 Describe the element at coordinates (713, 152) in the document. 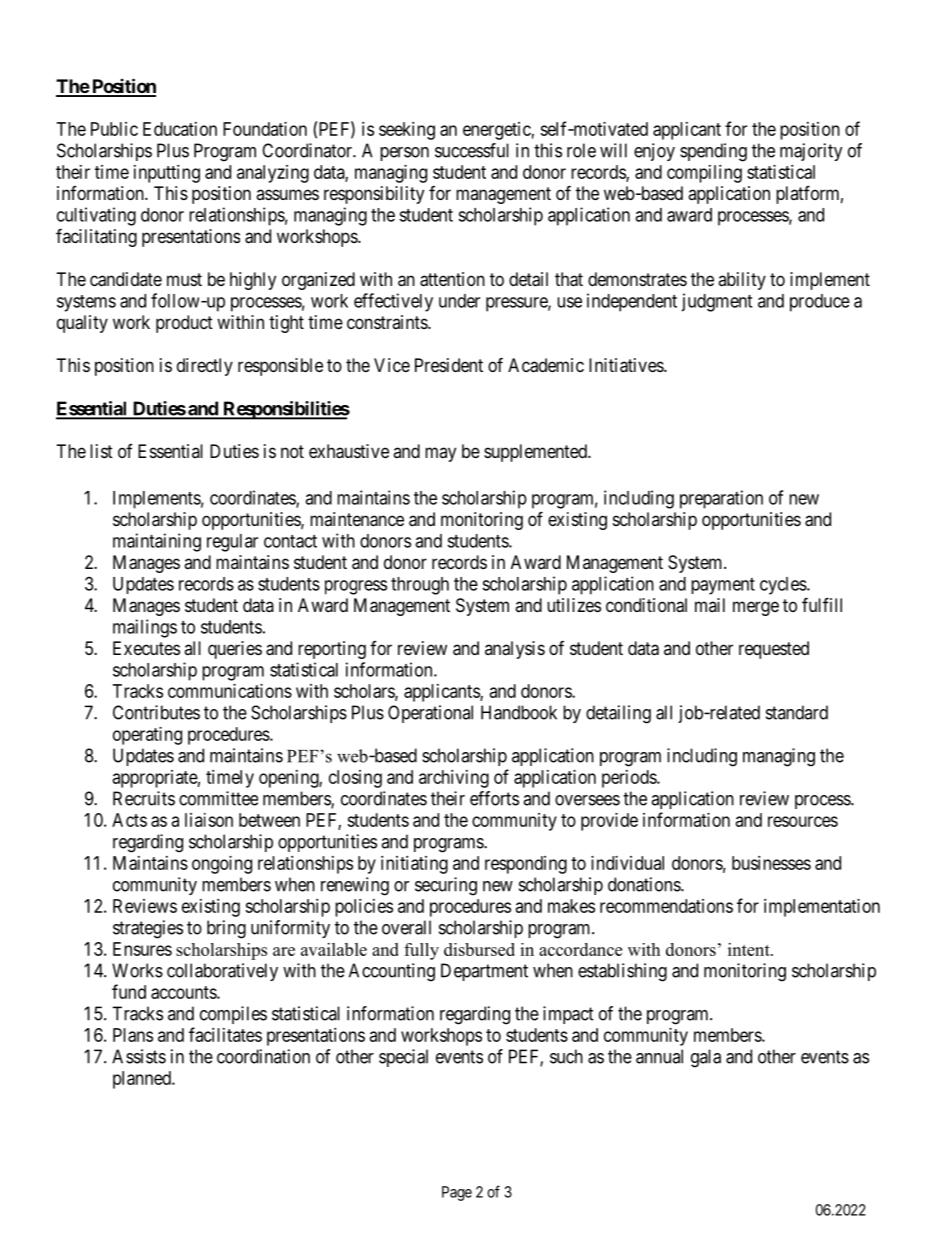

I see `spending` at that location.
